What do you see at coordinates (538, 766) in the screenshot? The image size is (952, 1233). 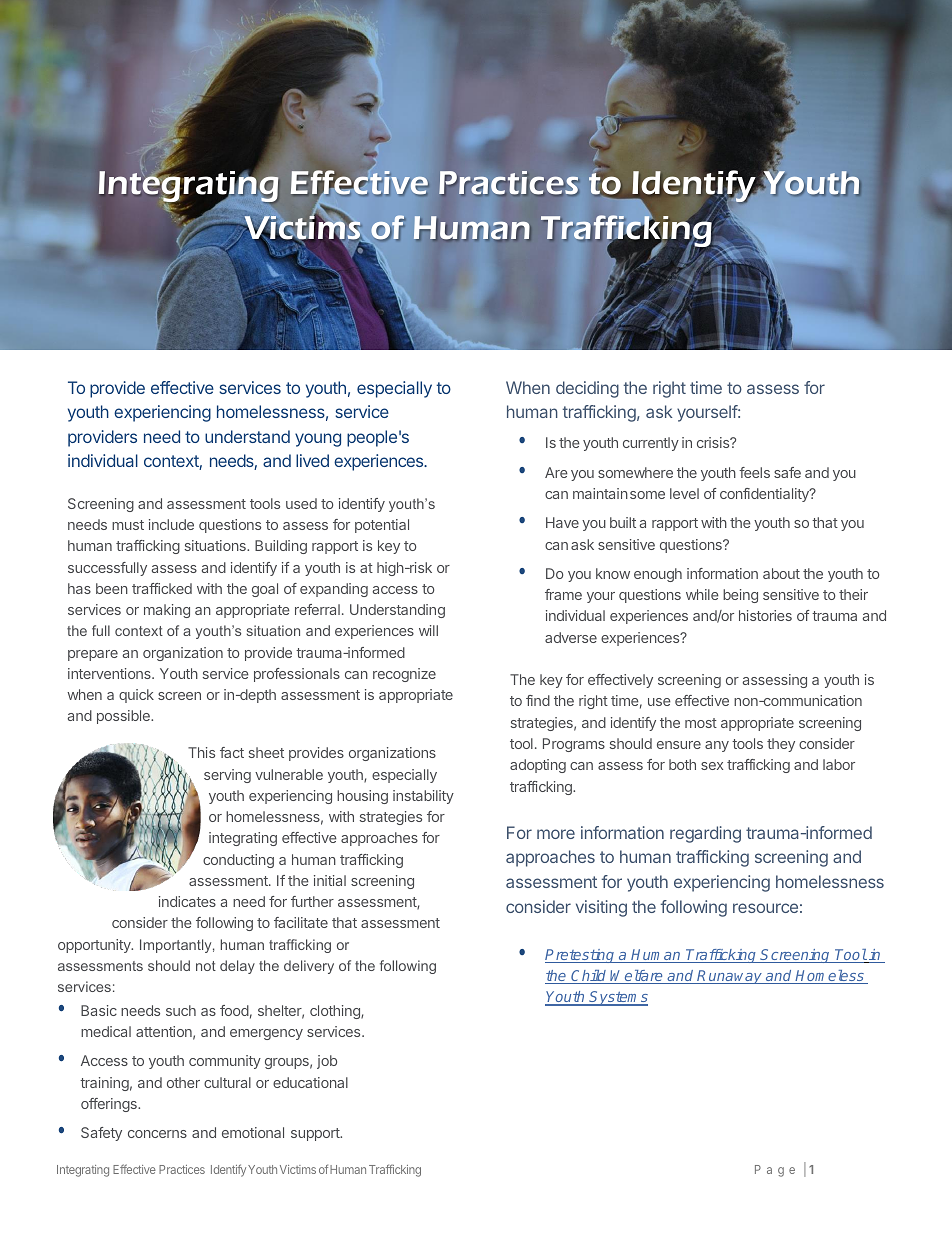 I see `adopting` at bounding box center [538, 766].
